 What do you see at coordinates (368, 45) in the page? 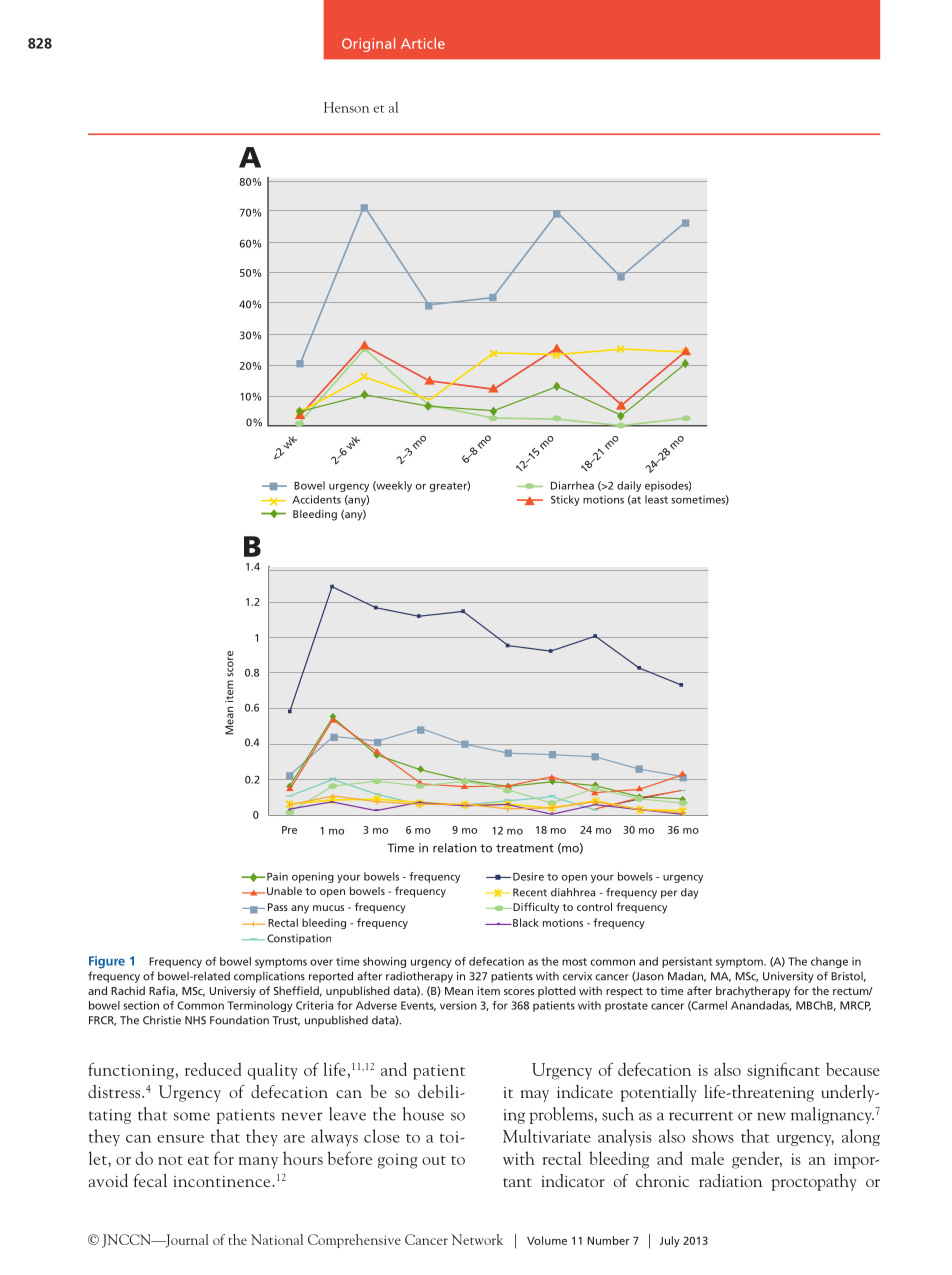
I see `Original` at bounding box center [368, 45].
